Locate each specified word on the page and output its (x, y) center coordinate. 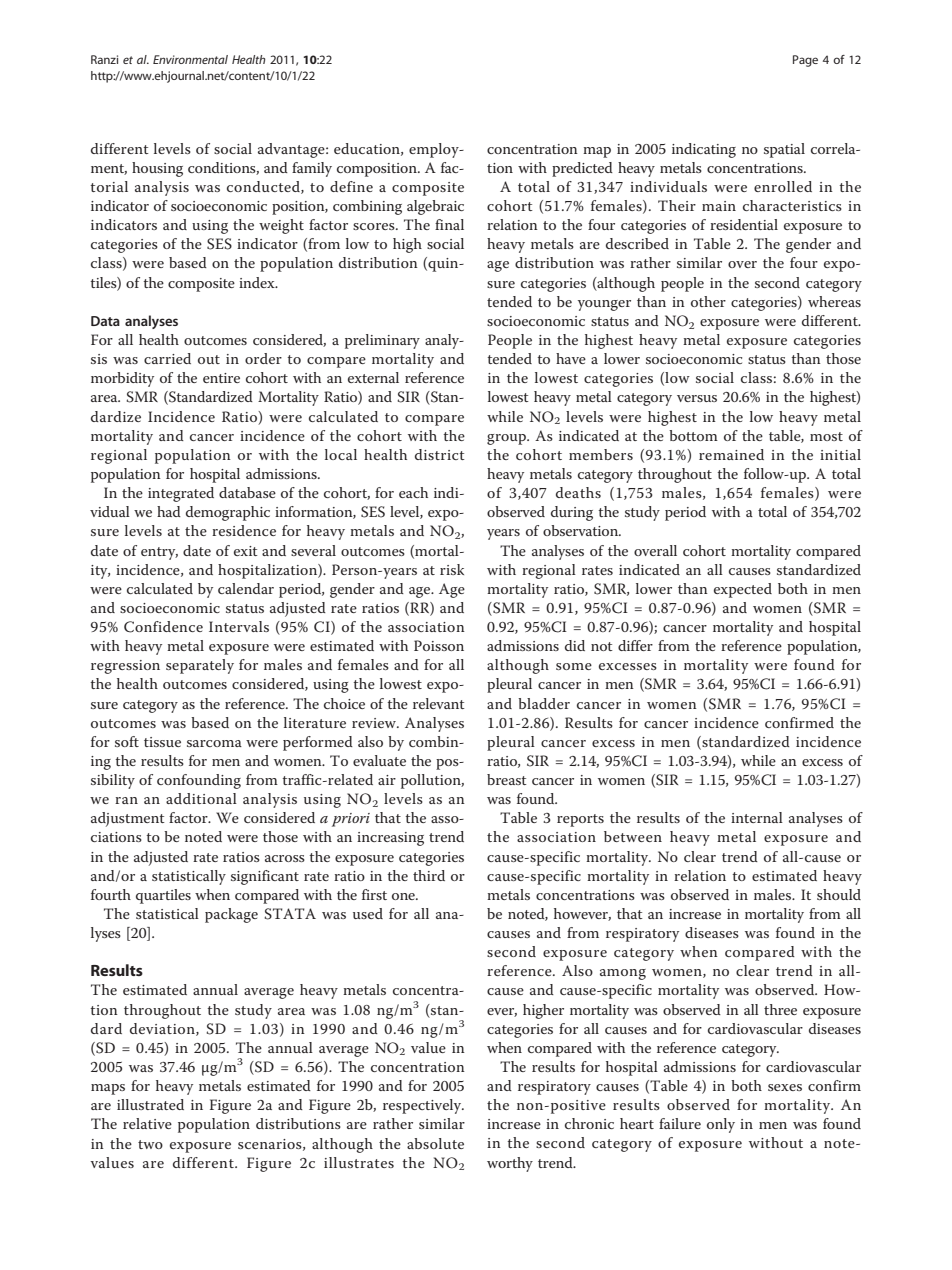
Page (805, 61)
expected (743, 590)
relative (147, 1123)
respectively (423, 1106)
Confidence (163, 627)
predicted (582, 169)
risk (452, 569)
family (312, 169)
